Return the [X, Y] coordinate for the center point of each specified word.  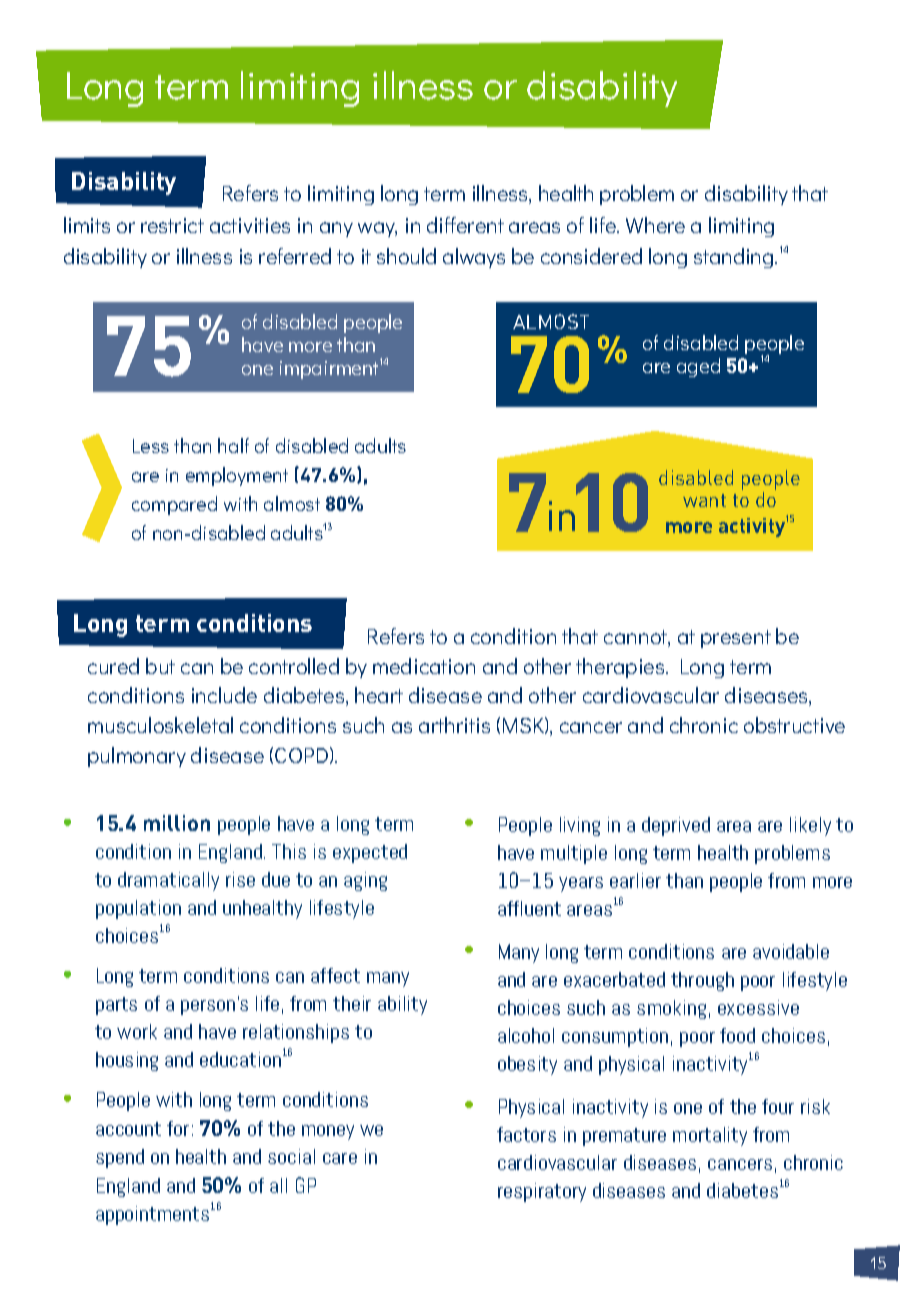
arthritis [454, 725]
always [474, 258]
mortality [710, 1136]
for [178, 1128]
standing [735, 258]
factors [526, 1134]
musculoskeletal [160, 725]
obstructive [794, 725]
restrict [172, 225]
